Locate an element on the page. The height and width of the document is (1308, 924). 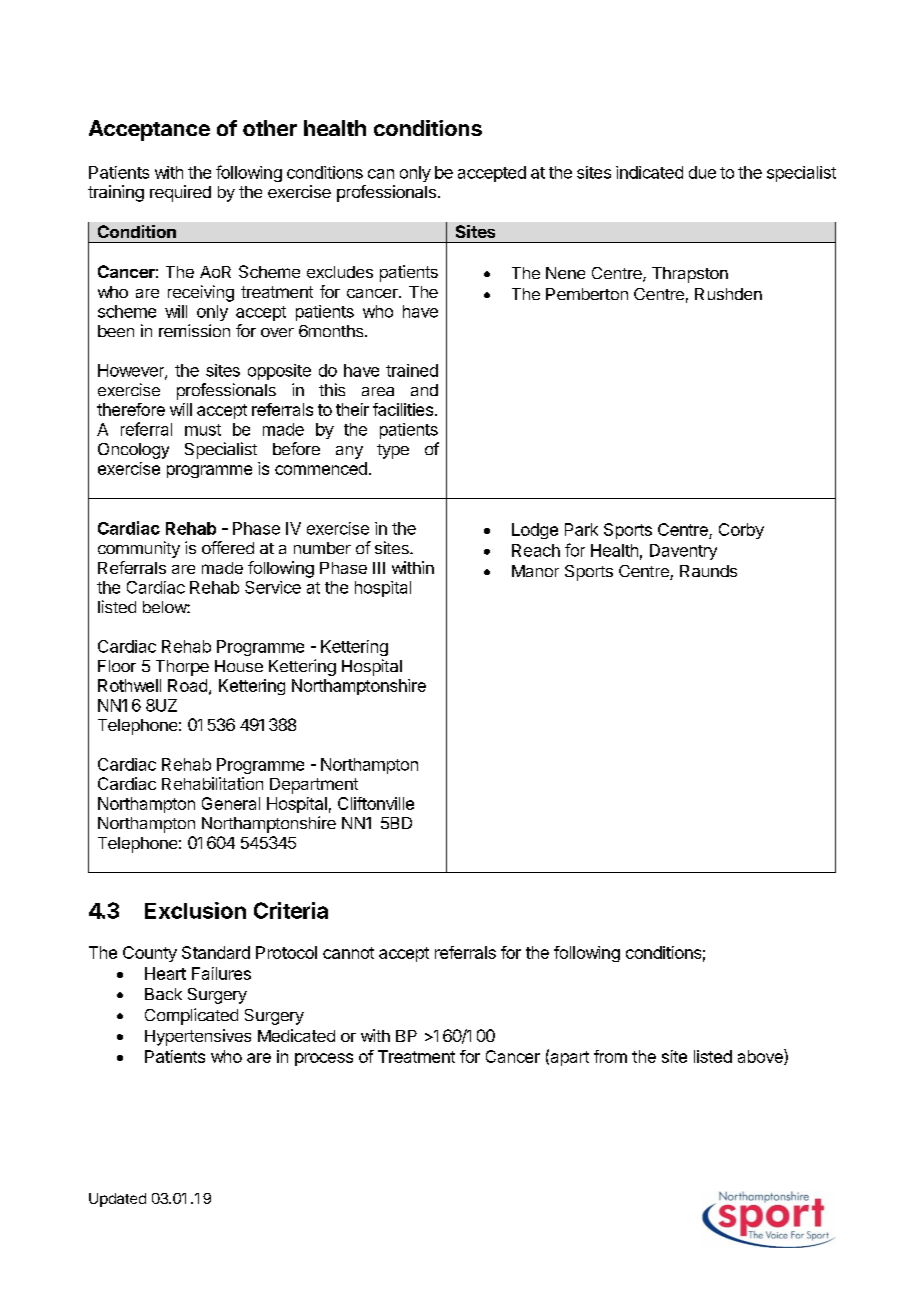
III is located at coordinates (379, 568).
